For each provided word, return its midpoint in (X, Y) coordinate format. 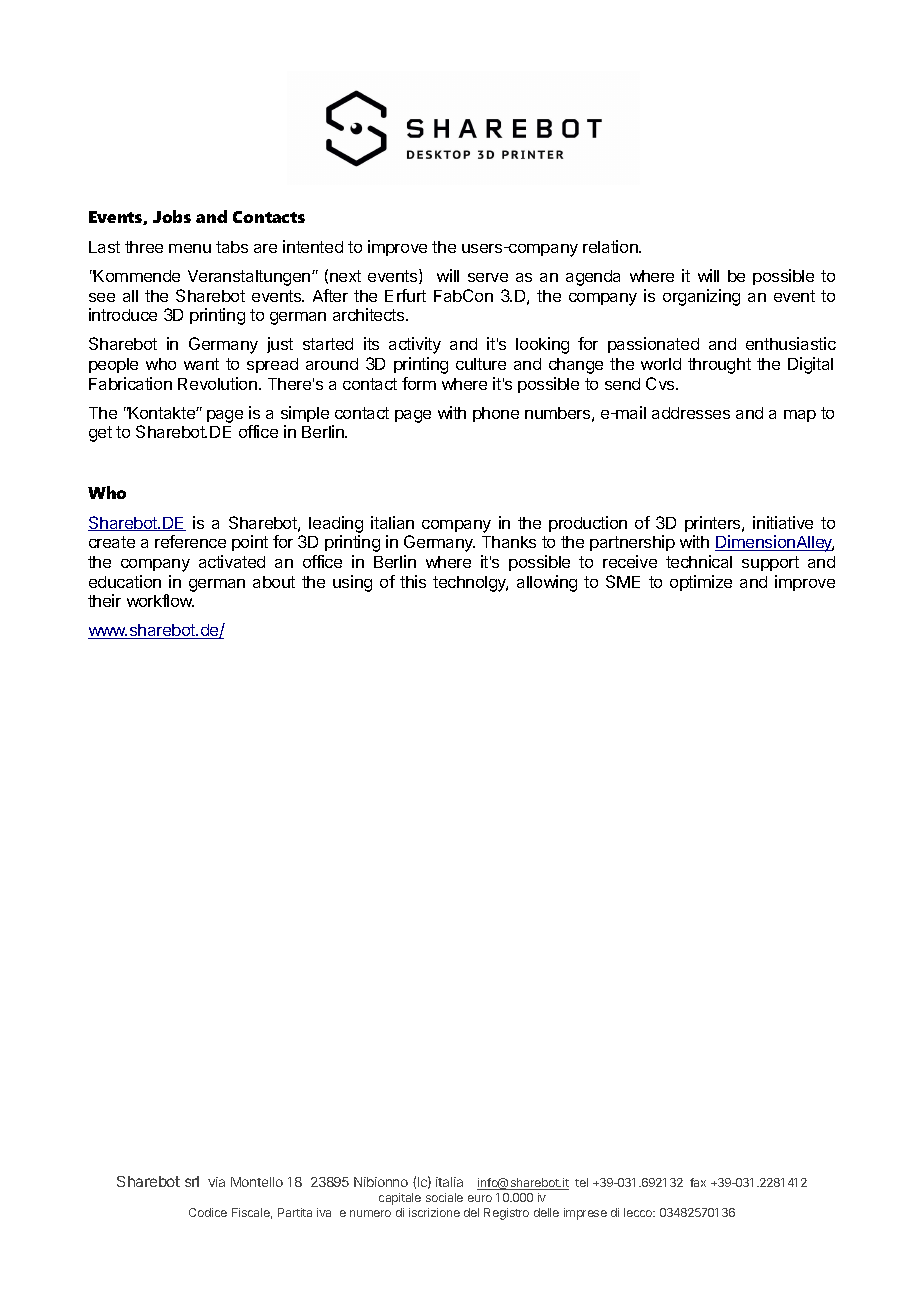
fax (698, 1182)
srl (192, 1181)
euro (480, 1198)
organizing (701, 297)
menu (190, 248)
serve (488, 277)
